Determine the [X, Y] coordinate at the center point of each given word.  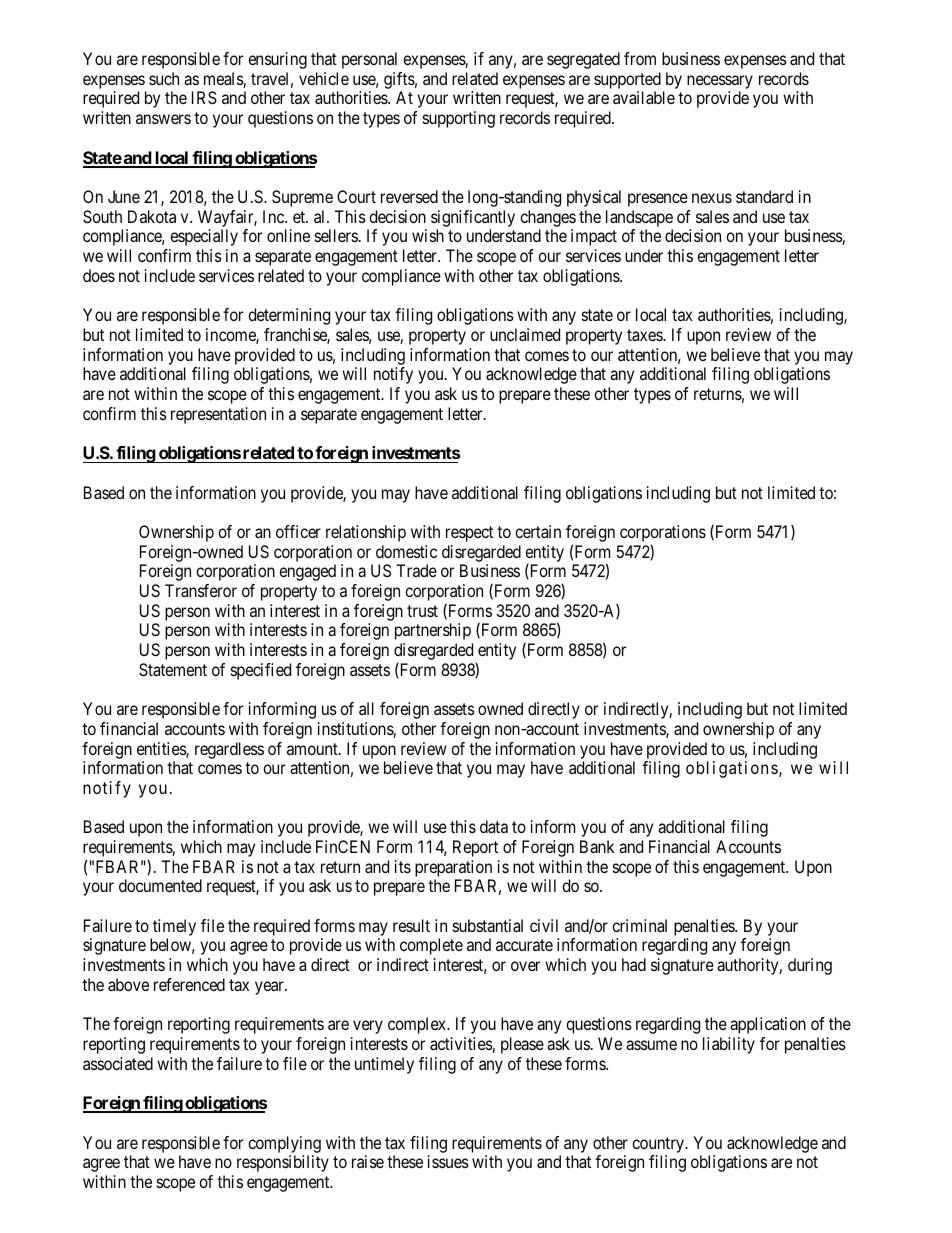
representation [218, 415]
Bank [597, 846]
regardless [229, 750]
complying [284, 1144]
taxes [645, 335]
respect [469, 534]
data [494, 826]
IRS [204, 97]
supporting [459, 119]
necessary [720, 83]
